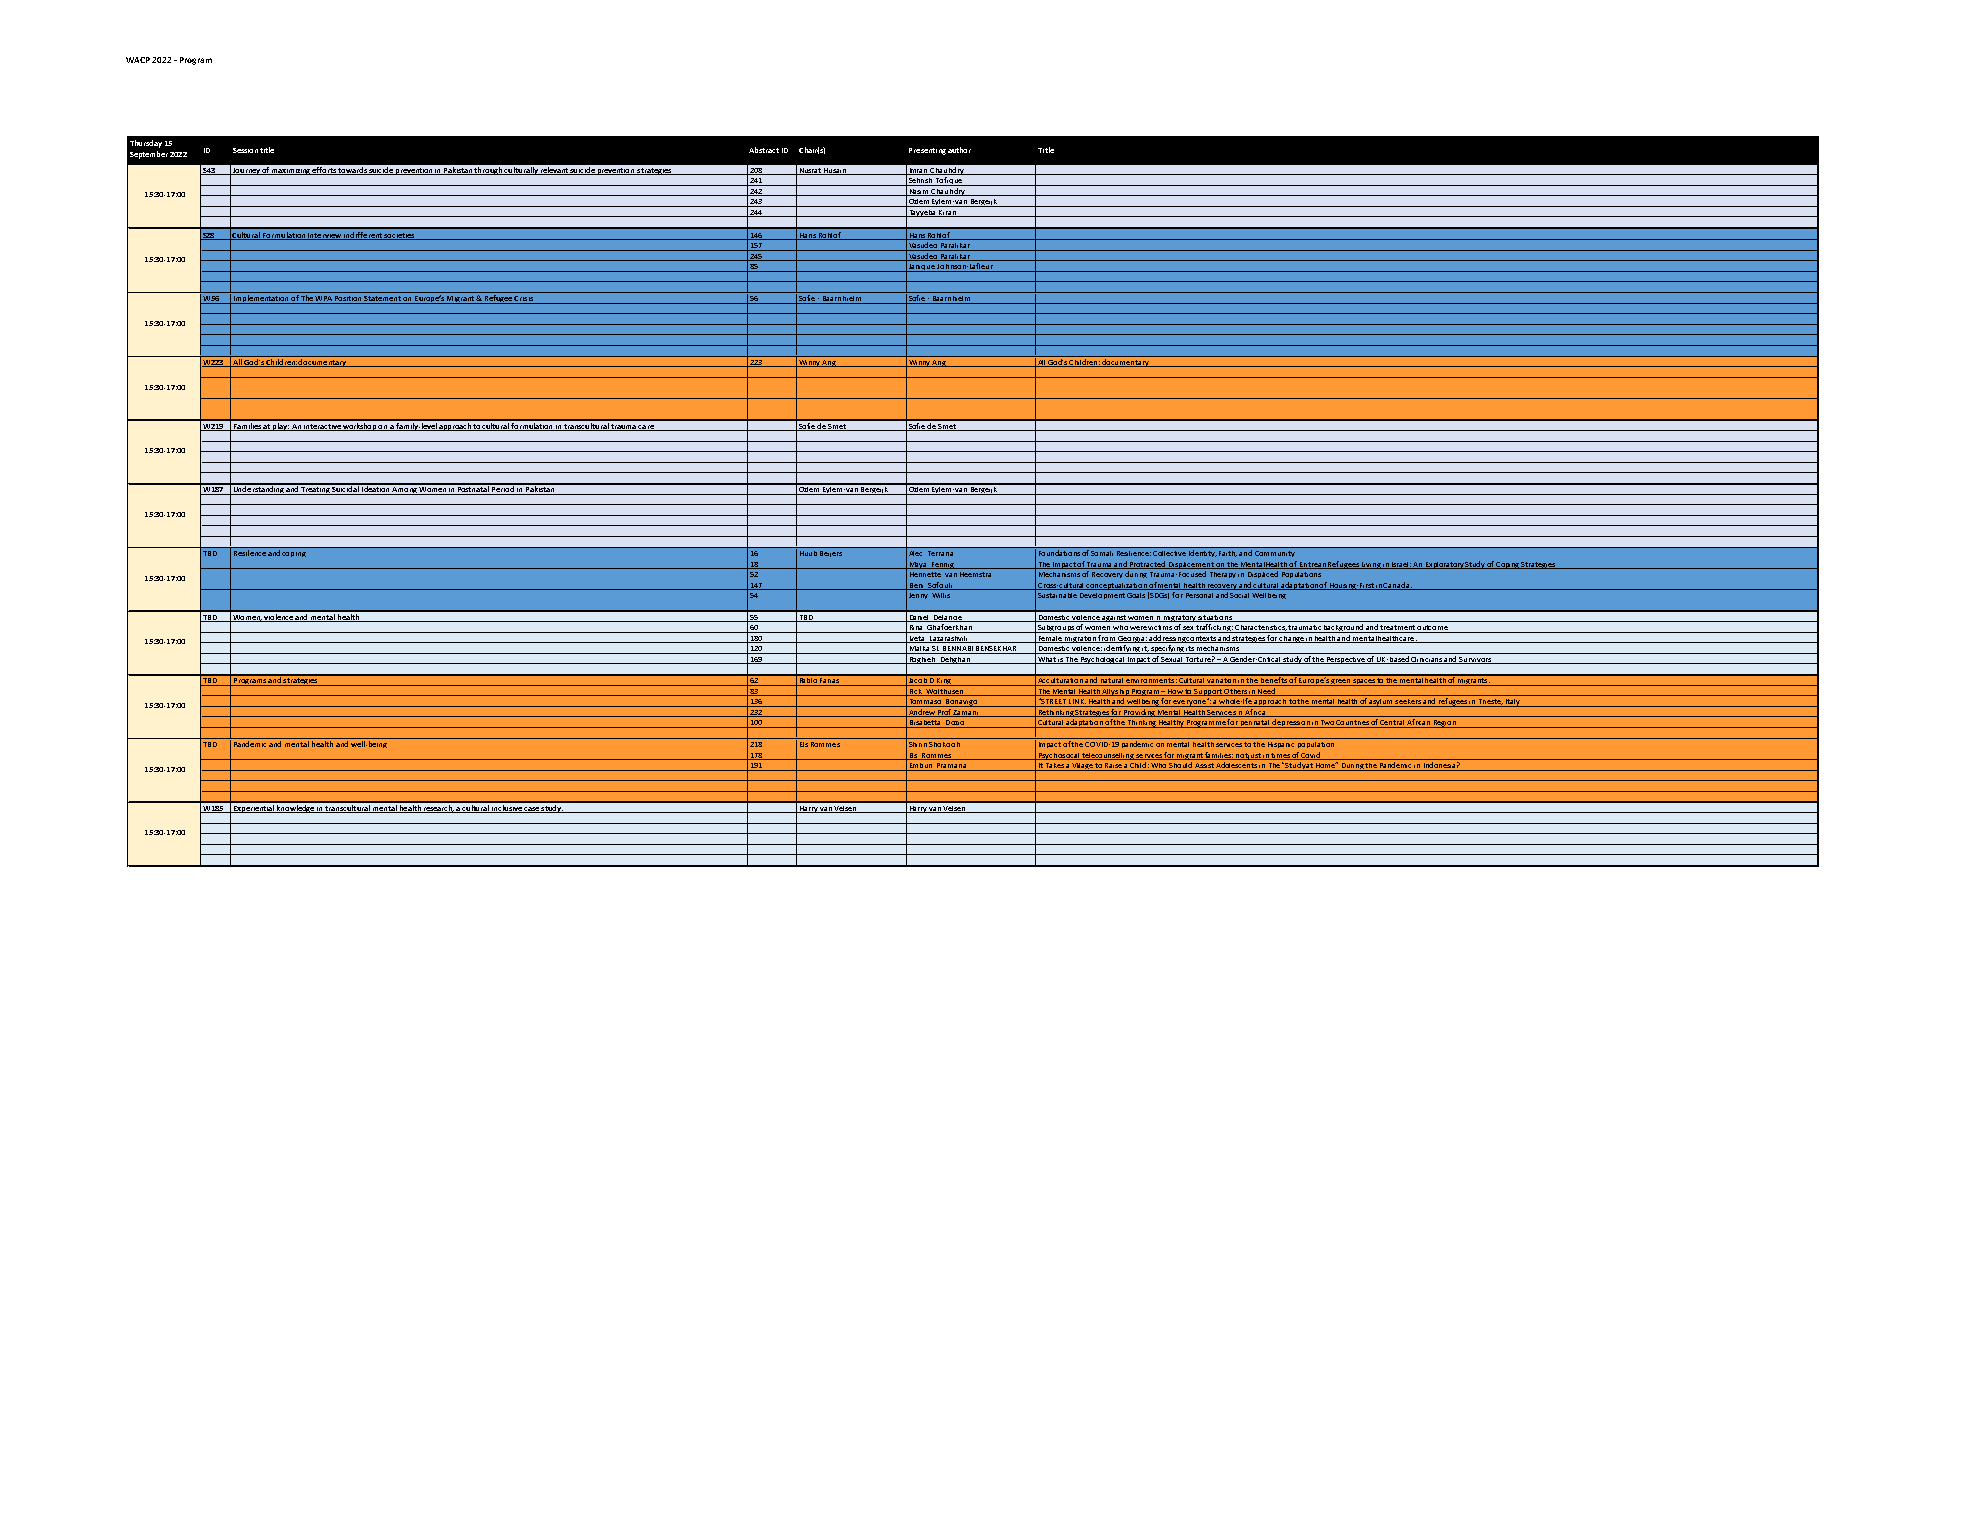 This page has width=1982, height=1532. What do you see at coordinates (245, 150) in the page?
I see `Session` at bounding box center [245, 150].
